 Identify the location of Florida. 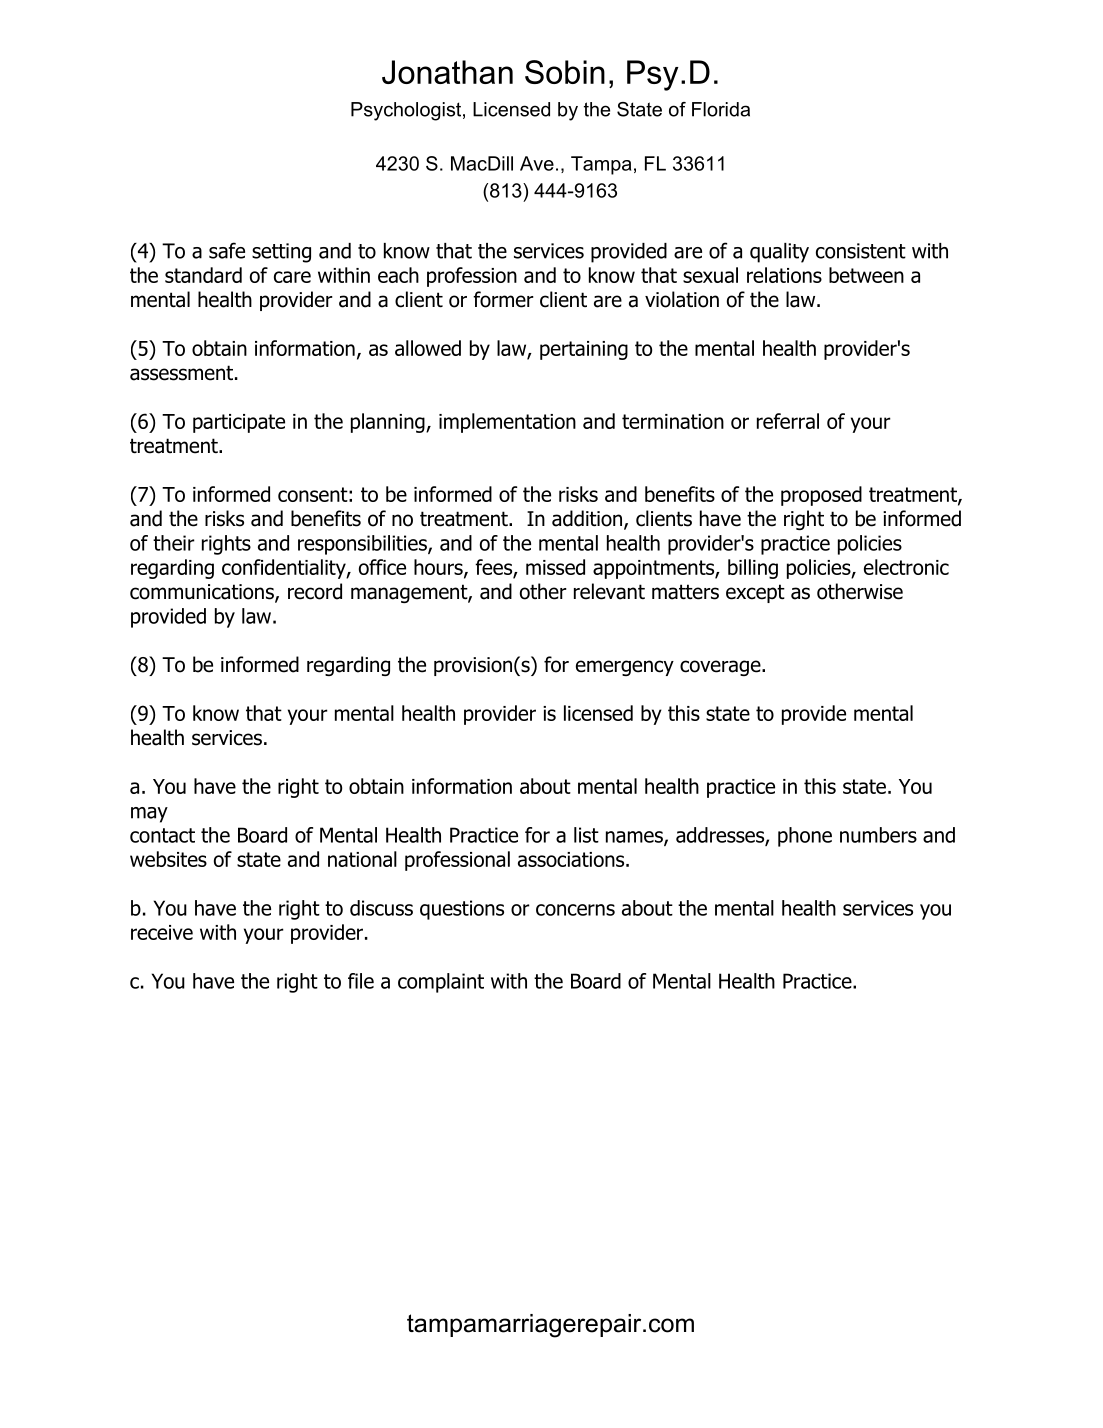
(721, 109).
